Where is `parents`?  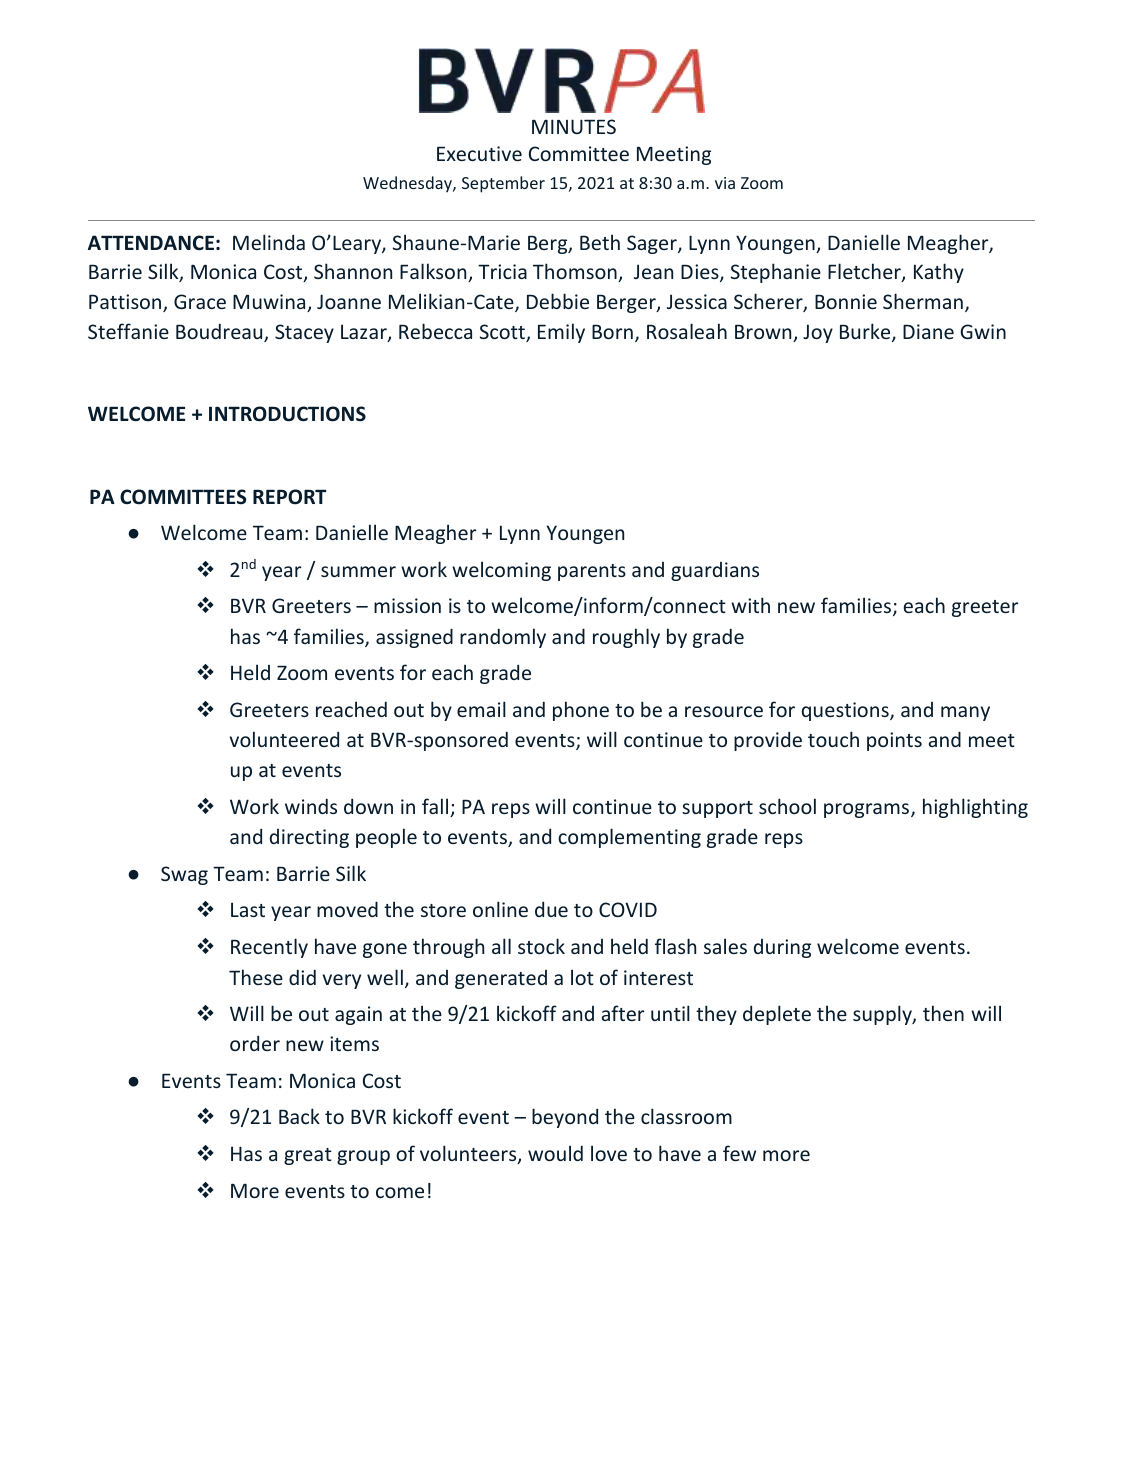
parents is located at coordinates (592, 572).
